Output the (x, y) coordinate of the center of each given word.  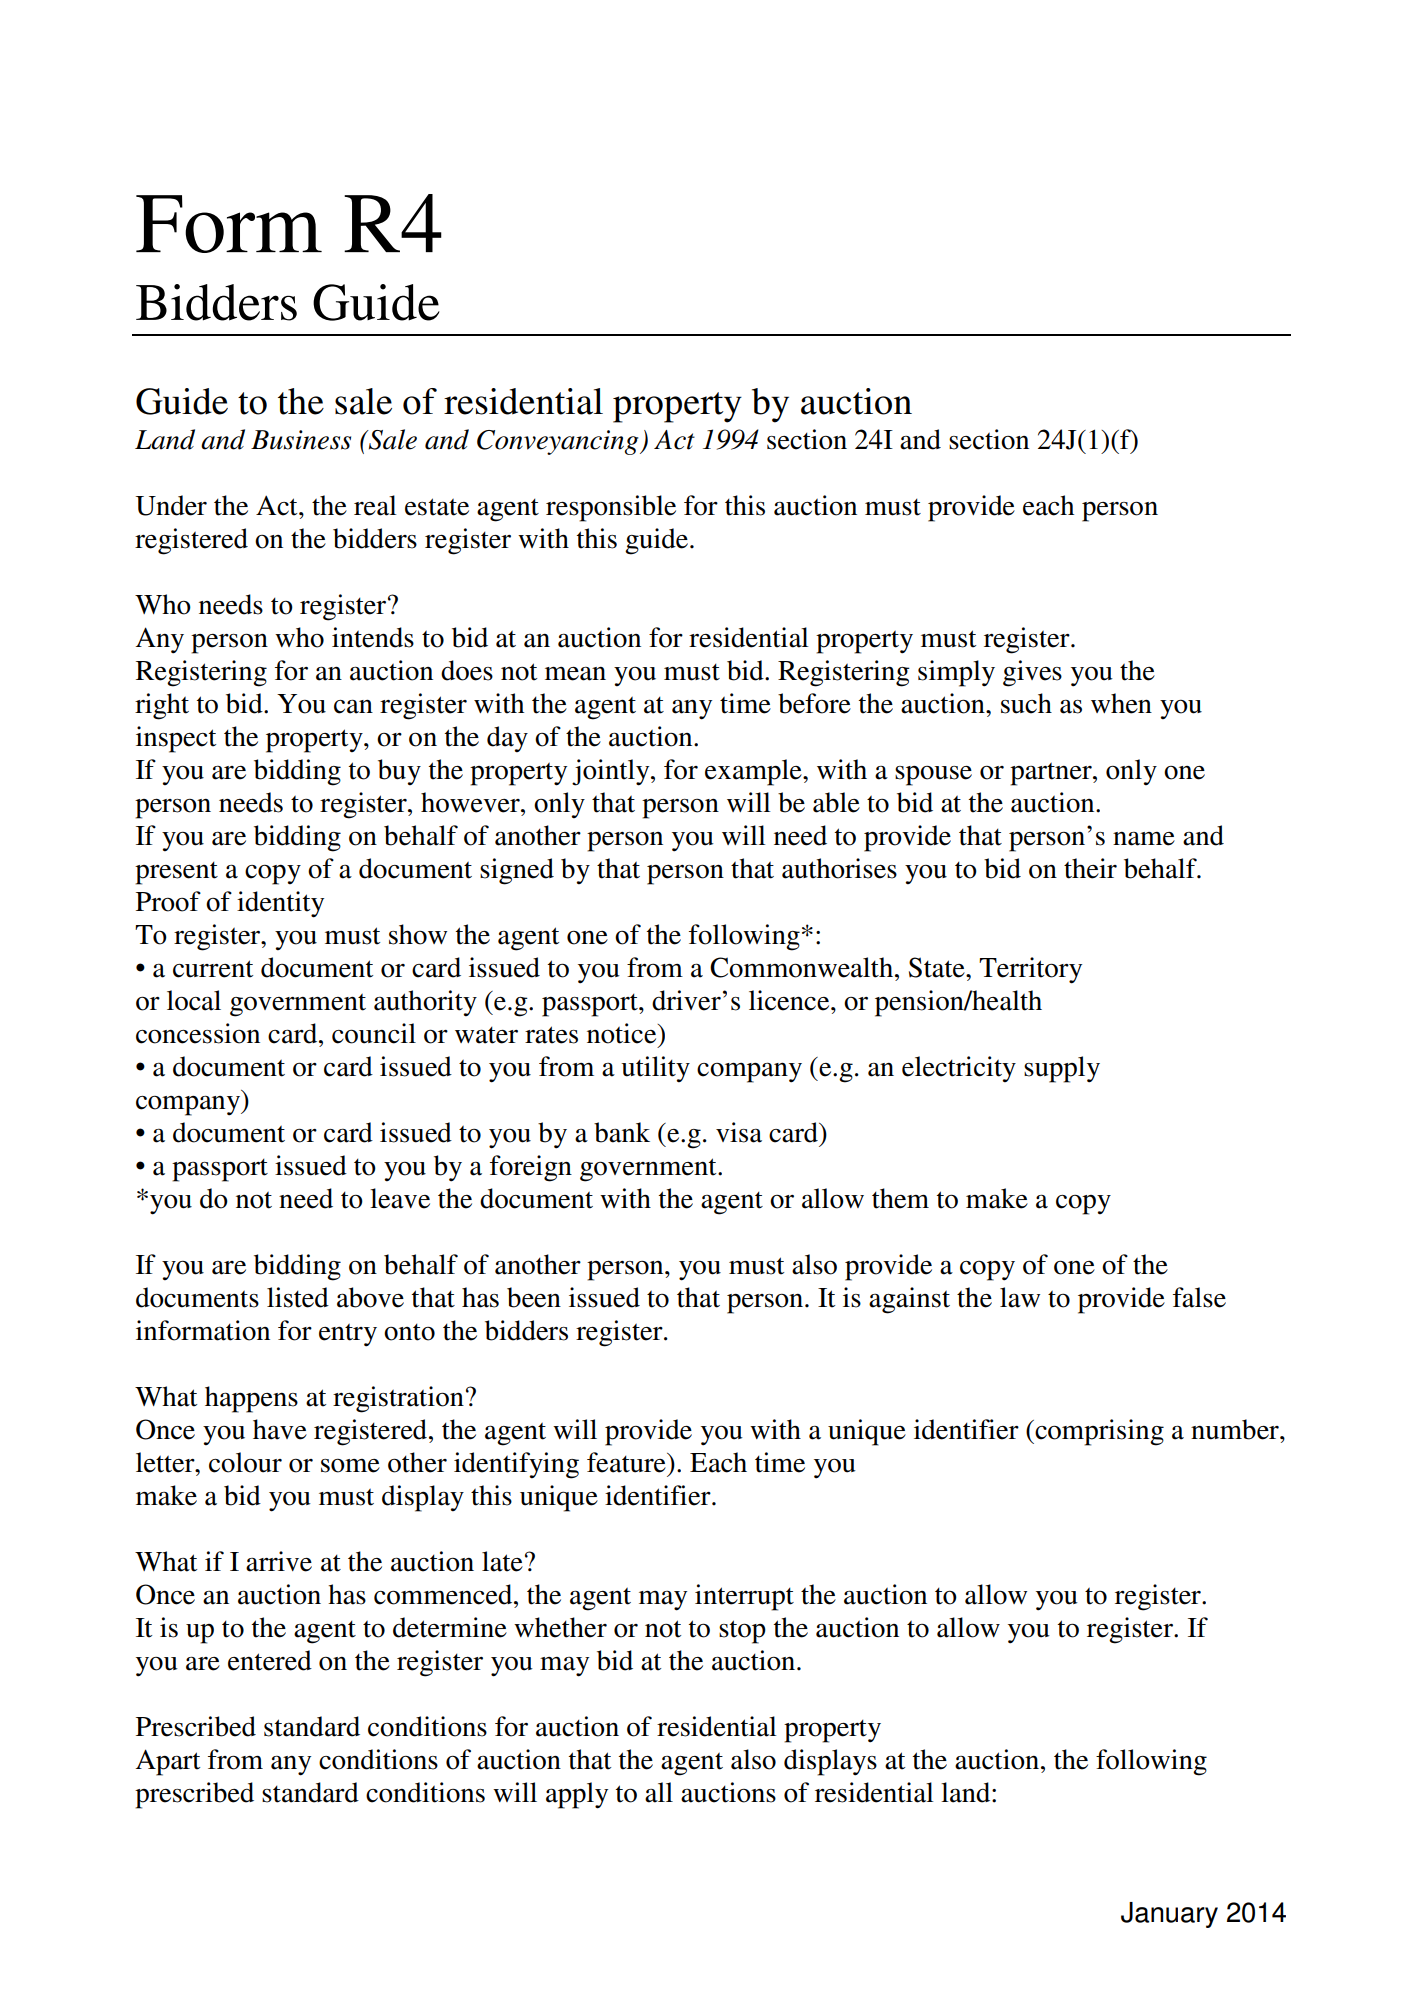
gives (1032, 673)
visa (739, 1132)
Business (301, 440)
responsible (611, 508)
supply (1062, 1069)
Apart (167, 1762)
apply (577, 1795)
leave (400, 1198)
